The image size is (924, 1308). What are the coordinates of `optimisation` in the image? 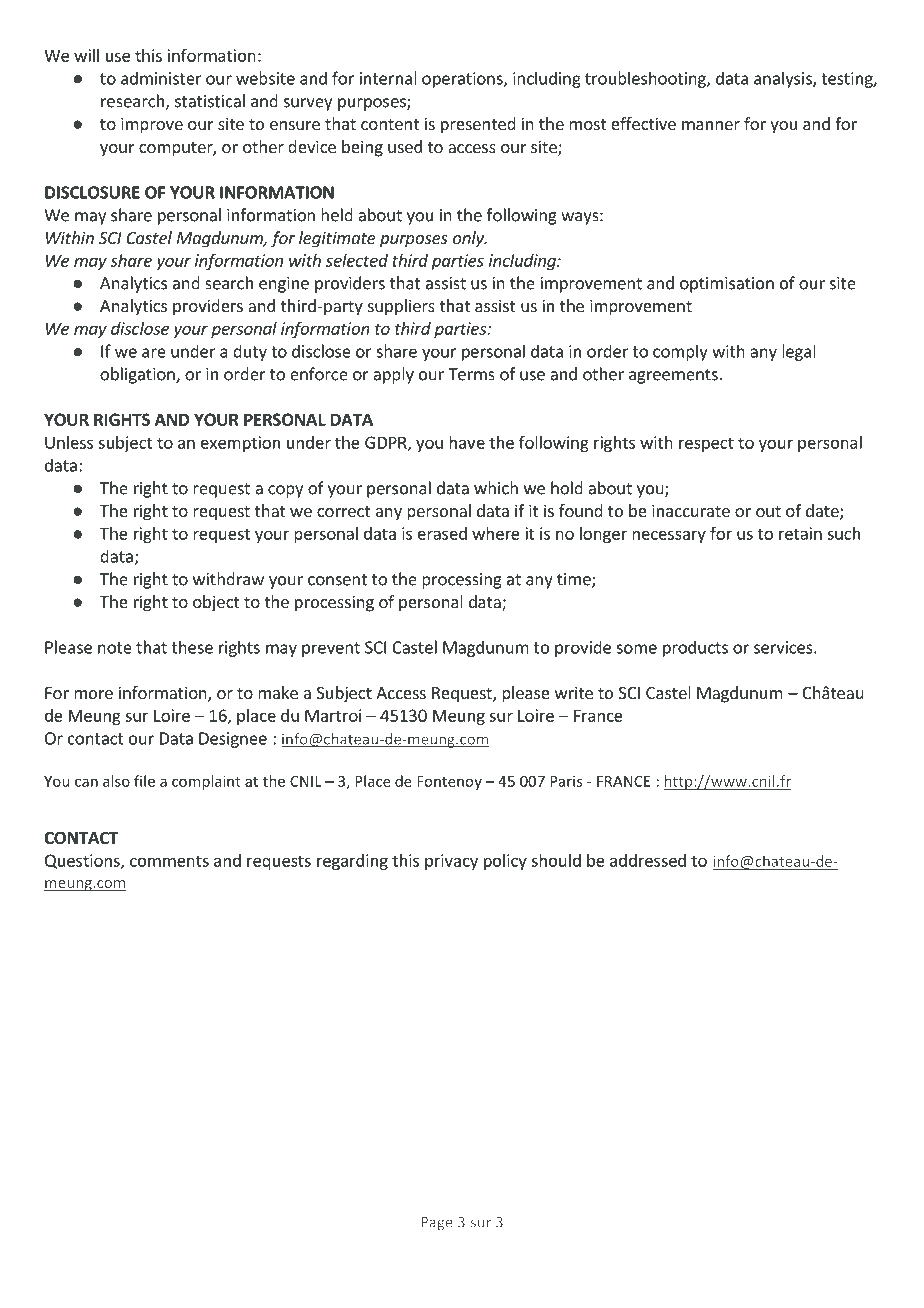 It's located at (727, 285).
